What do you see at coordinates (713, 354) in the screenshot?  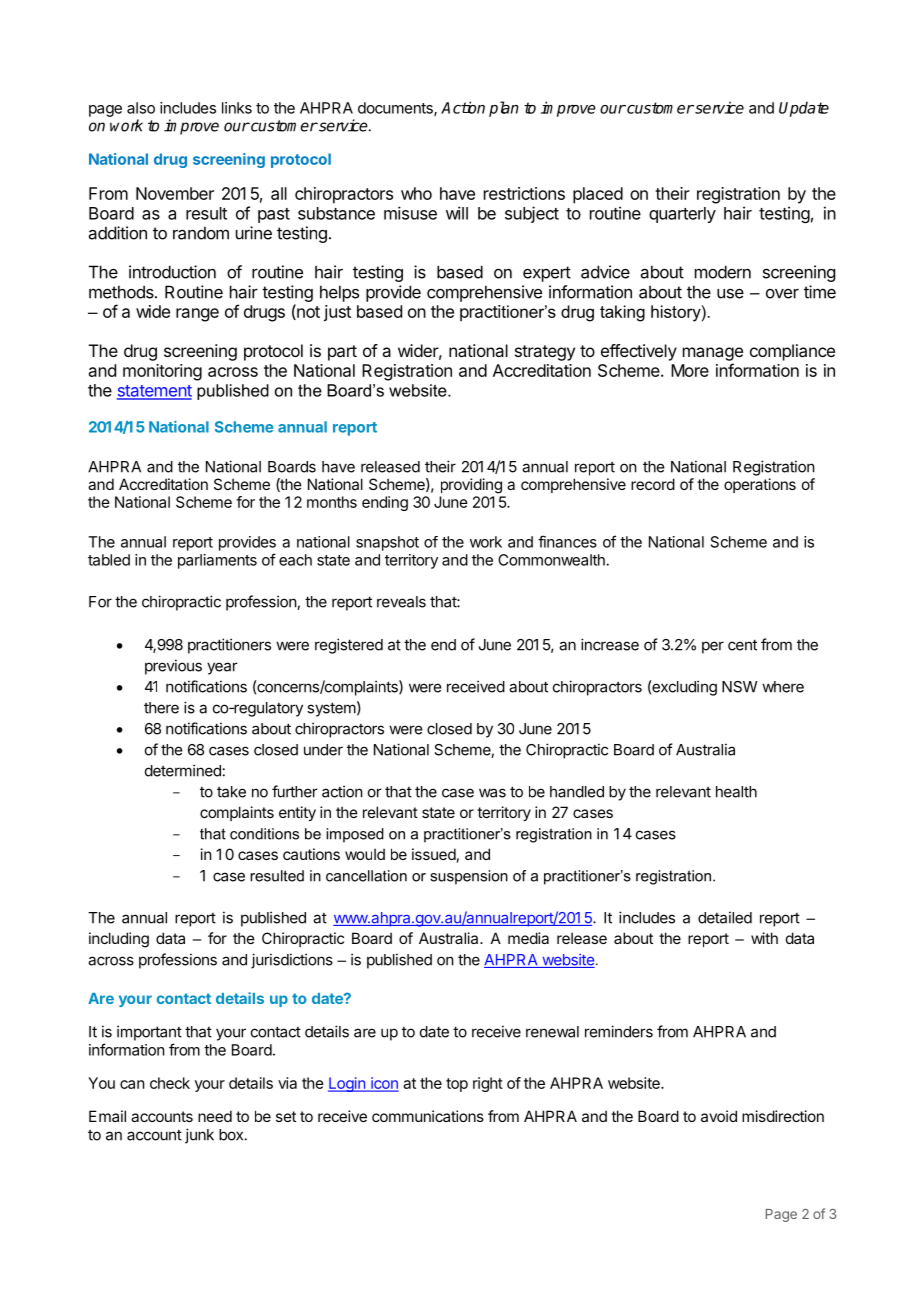 I see `manage` at bounding box center [713, 354].
